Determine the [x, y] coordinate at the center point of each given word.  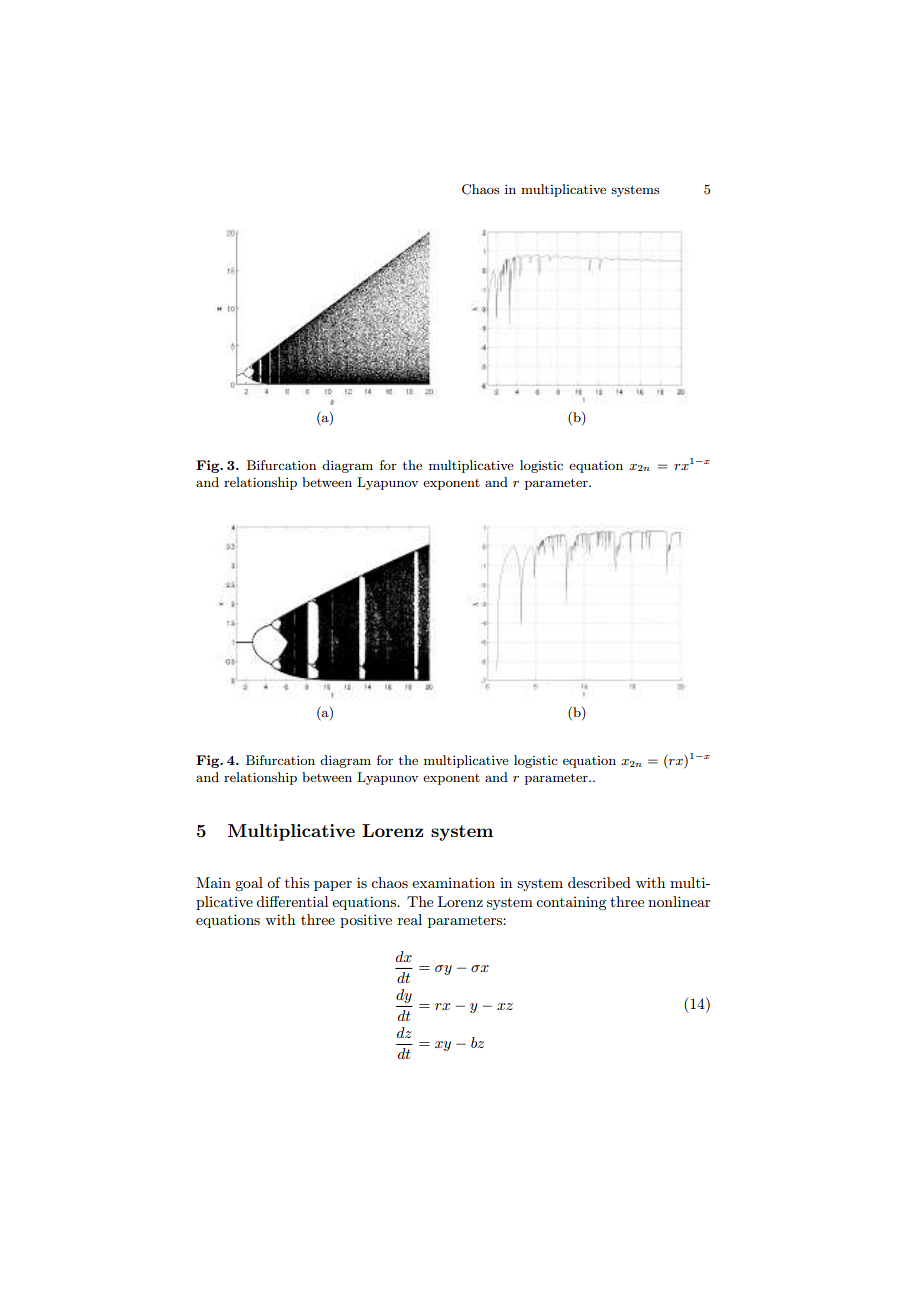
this [297, 882]
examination [453, 882]
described [599, 882]
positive [366, 921]
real [410, 919]
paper [333, 886]
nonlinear [679, 901]
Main [213, 882]
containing [571, 903]
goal [249, 884]
